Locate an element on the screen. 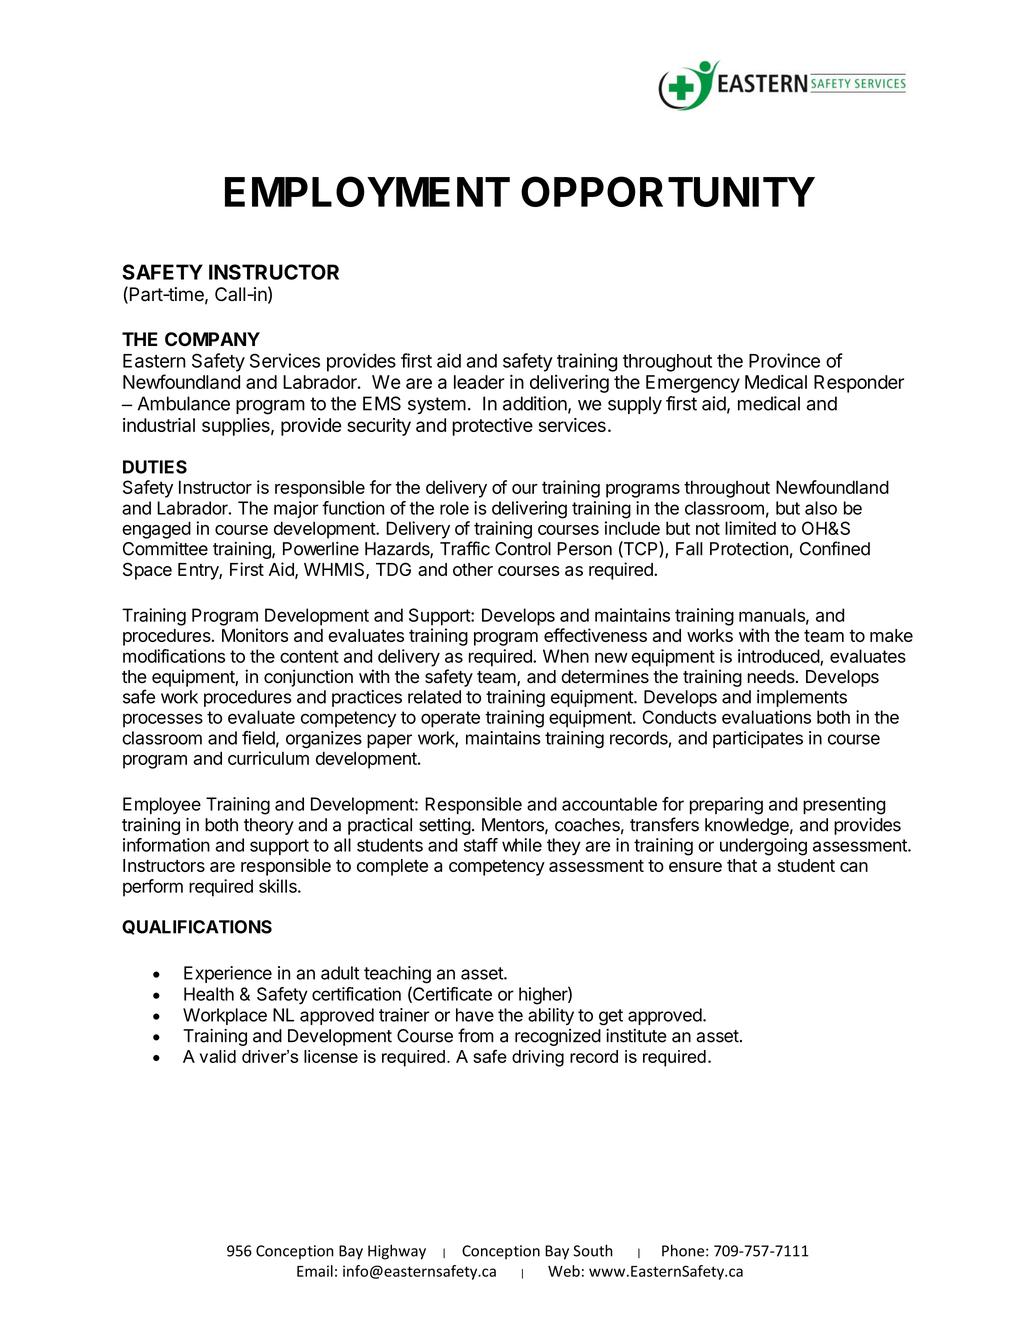 The image size is (1036, 1341). institute is located at coordinates (636, 1036).
